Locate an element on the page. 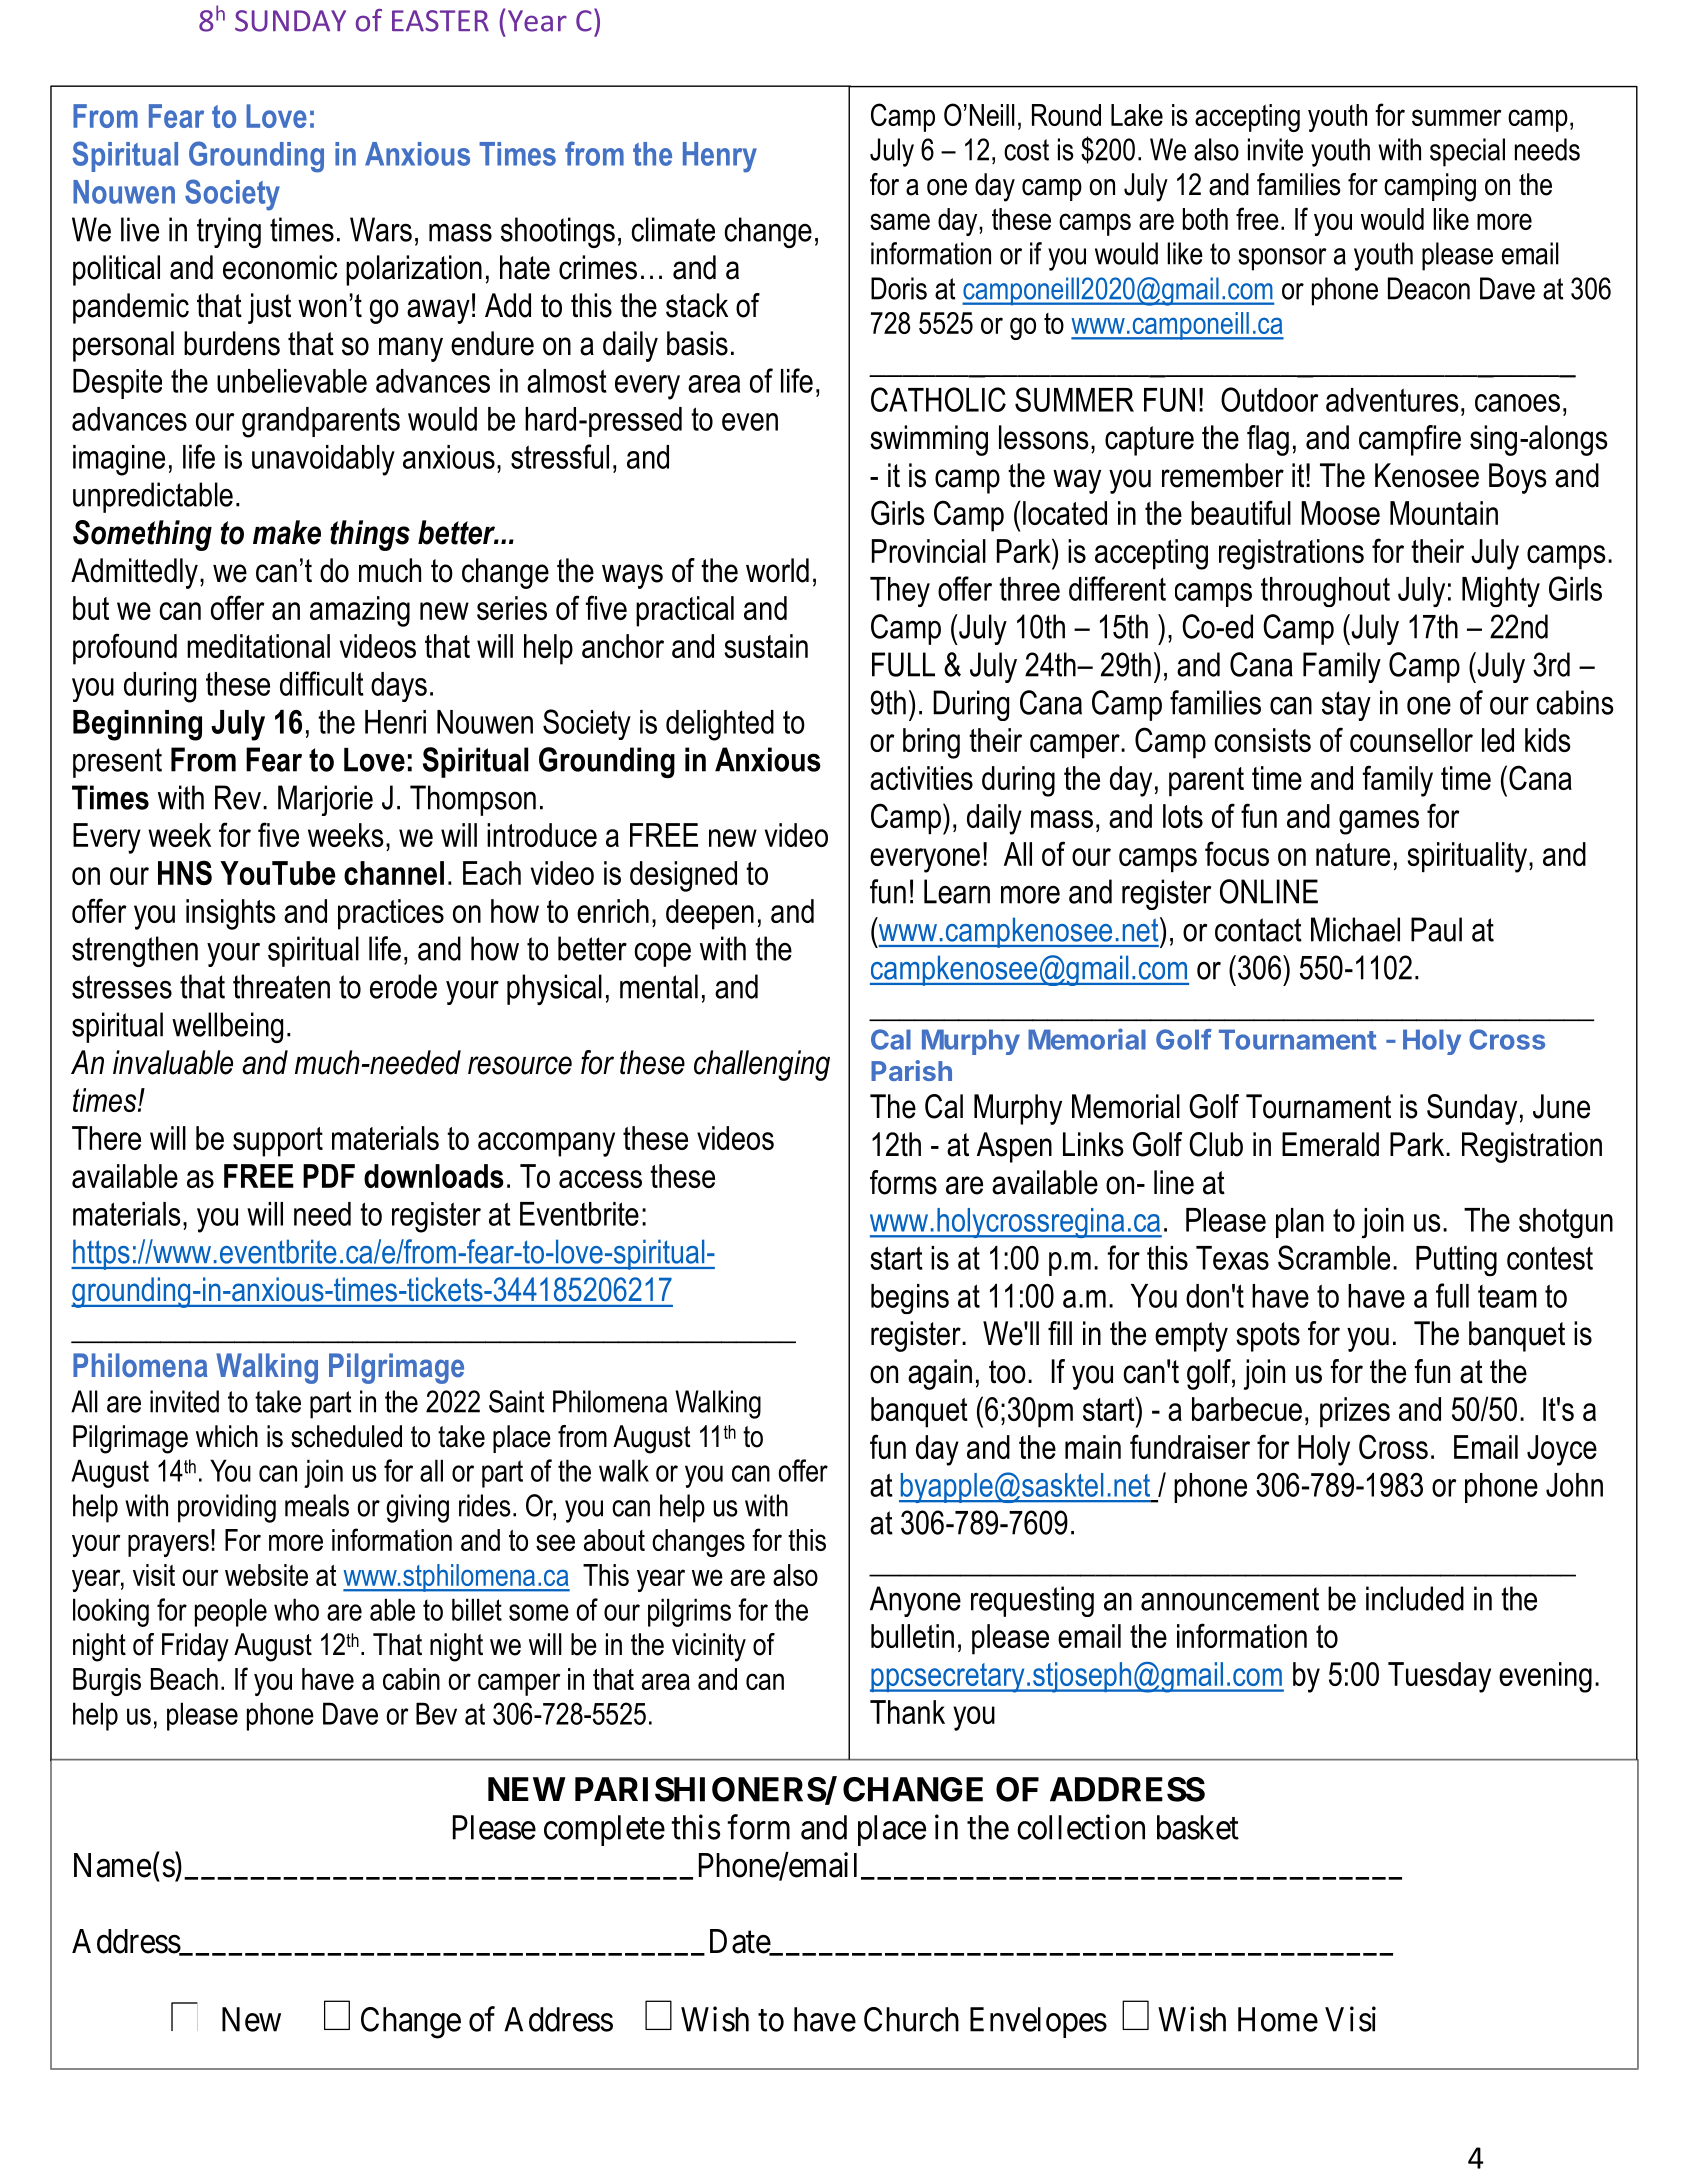  Henry is located at coordinates (720, 157).
